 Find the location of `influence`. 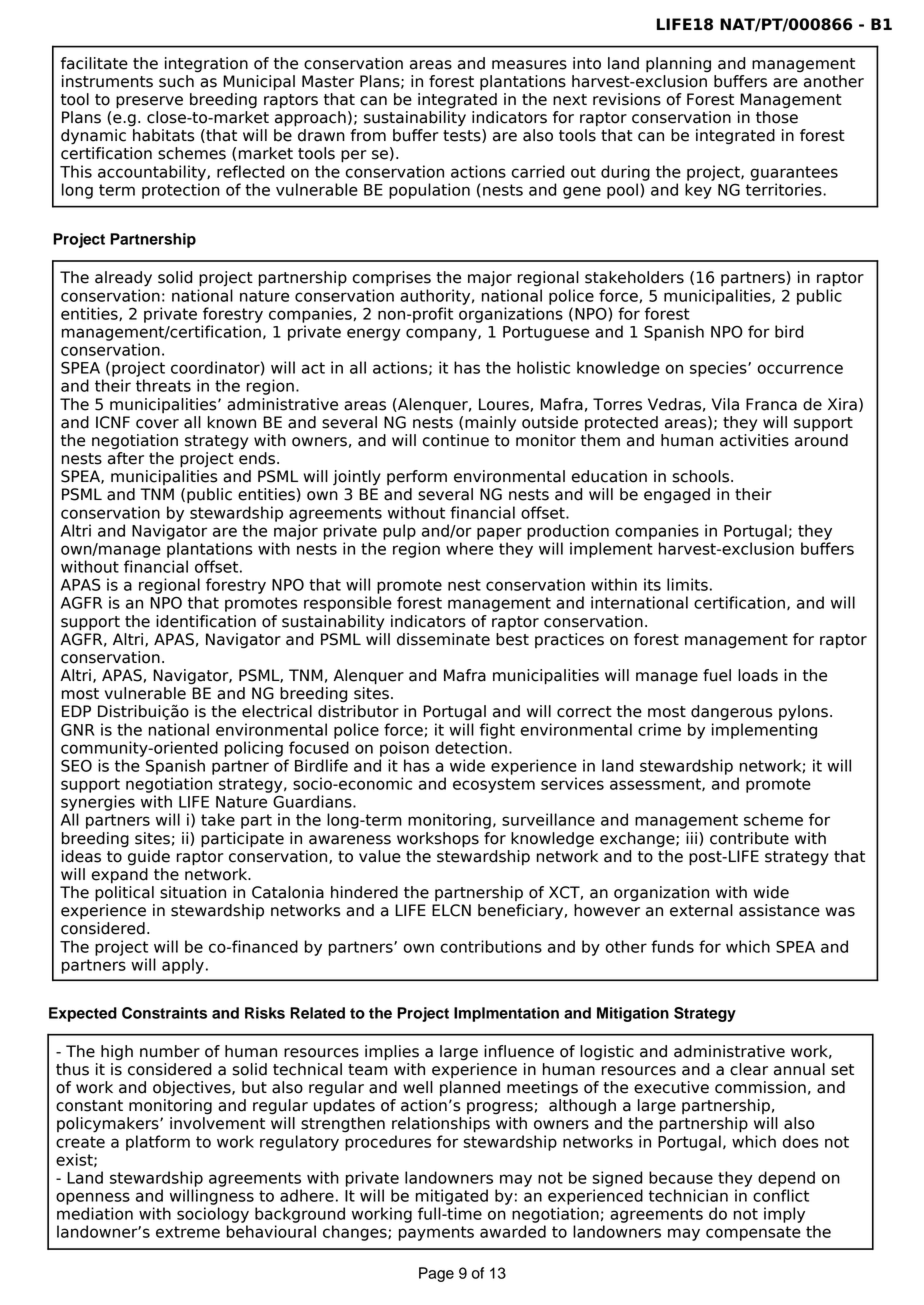

influence is located at coordinates (519, 1051).
